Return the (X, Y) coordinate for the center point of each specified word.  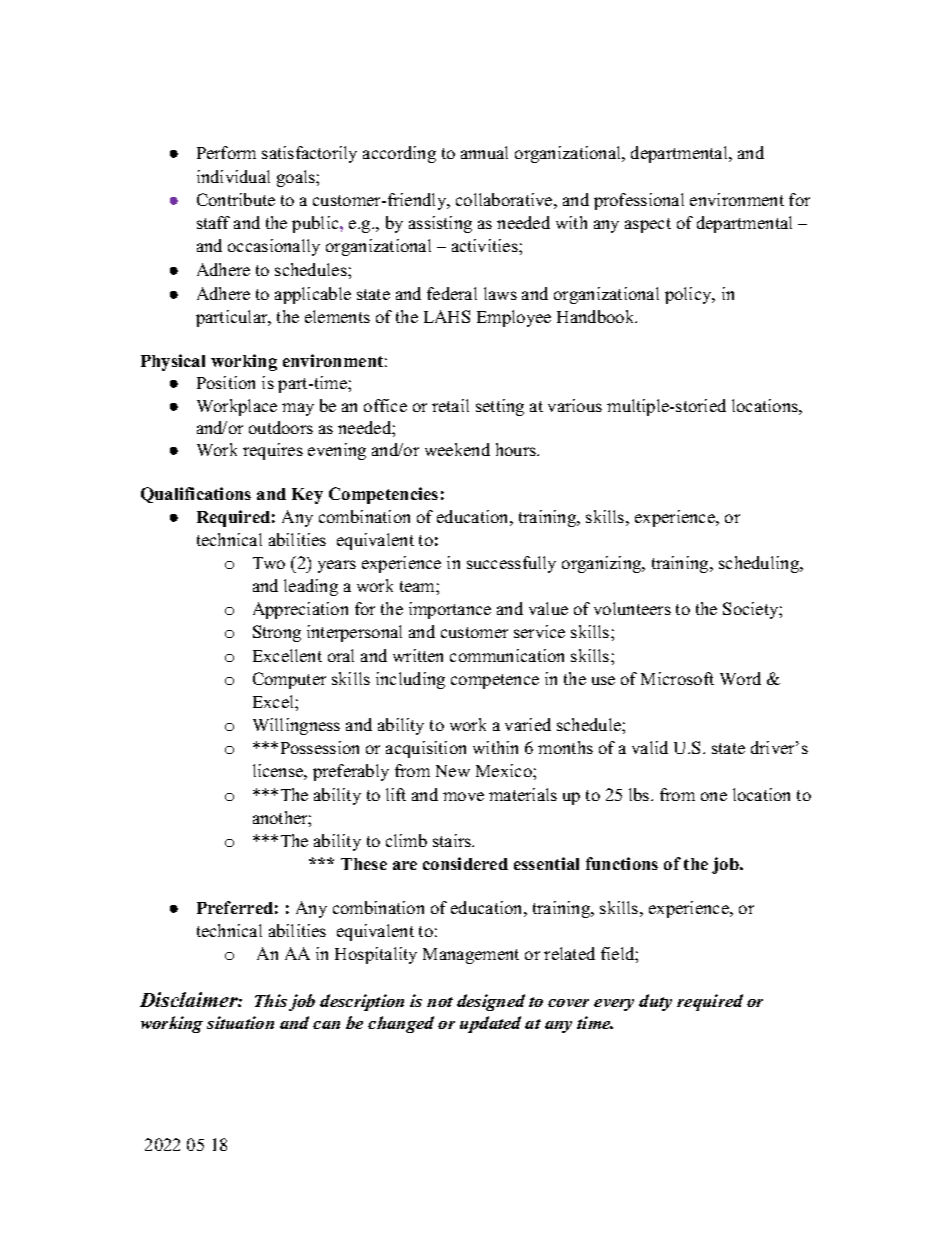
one (714, 796)
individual (233, 176)
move (463, 796)
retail (450, 405)
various (575, 405)
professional (639, 201)
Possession (320, 747)
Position (226, 382)
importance (450, 610)
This (271, 1000)
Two (269, 563)
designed (491, 1002)
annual (484, 152)
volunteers (632, 608)
